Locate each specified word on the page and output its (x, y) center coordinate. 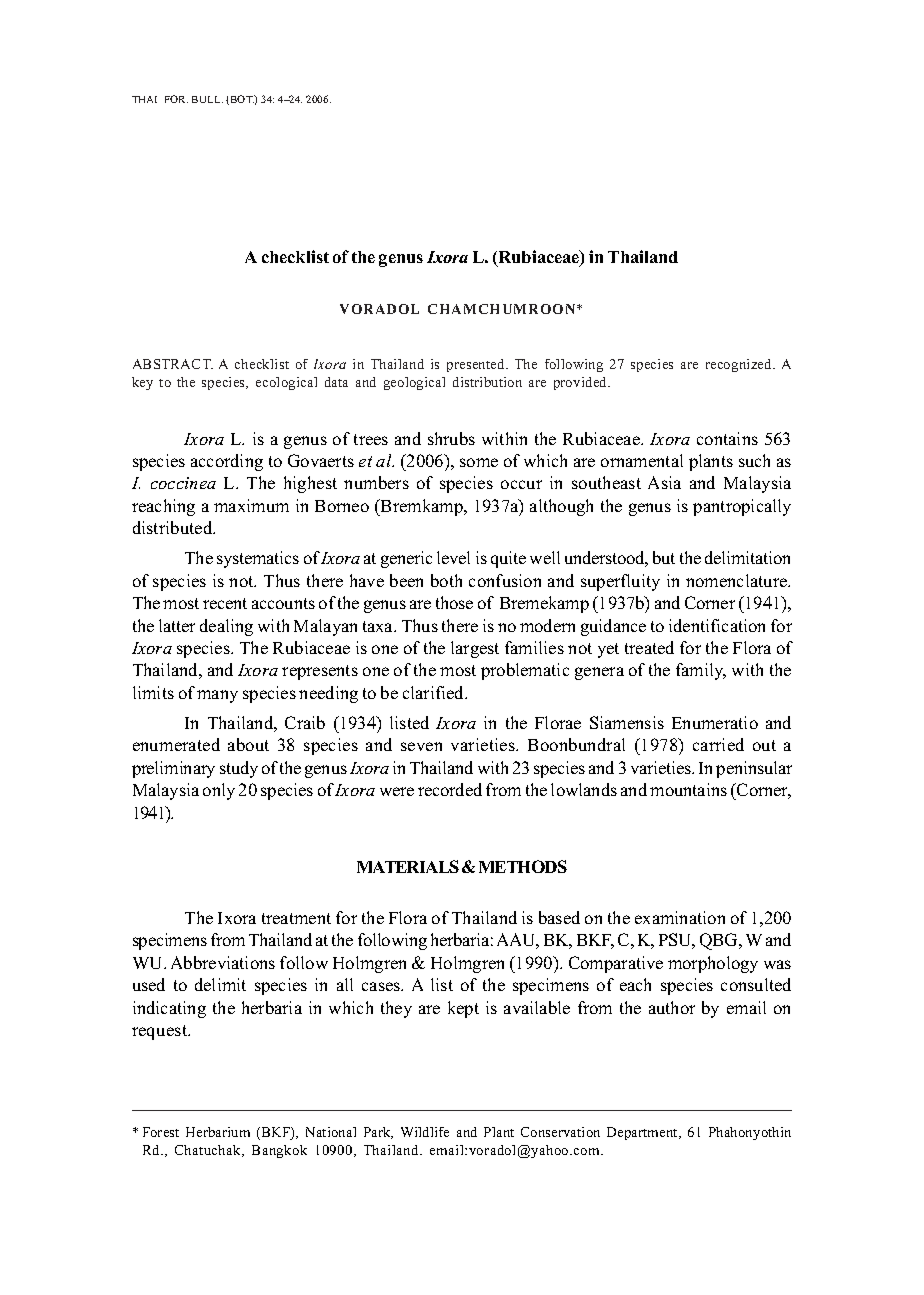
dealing (226, 627)
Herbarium (218, 1132)
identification (717, 625)
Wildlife (425, 1132)
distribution (487, 382)
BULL (207, 99)
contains (727, 438)
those (454, 602)
